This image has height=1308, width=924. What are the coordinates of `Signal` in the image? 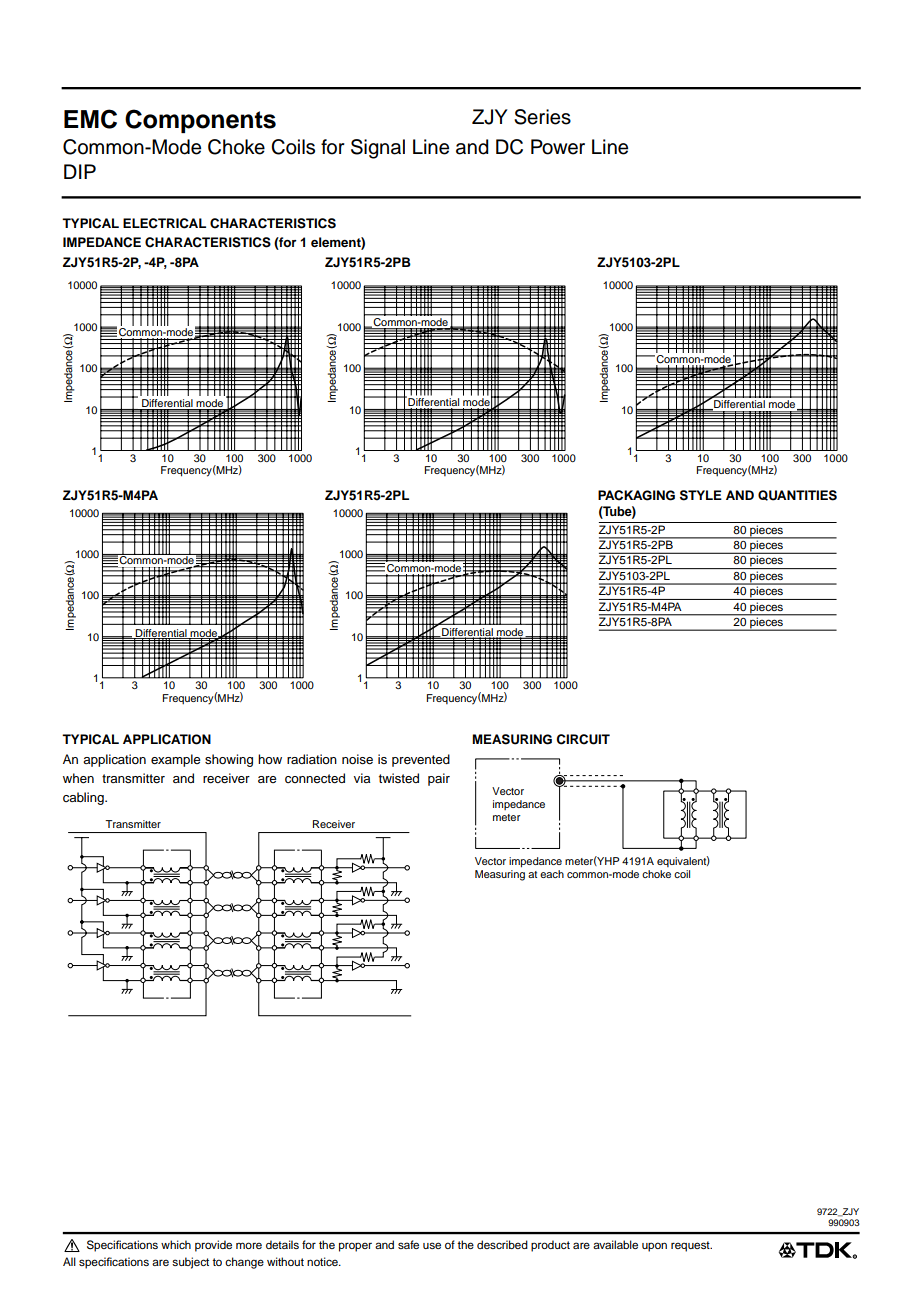 It's located at (378, 149).
